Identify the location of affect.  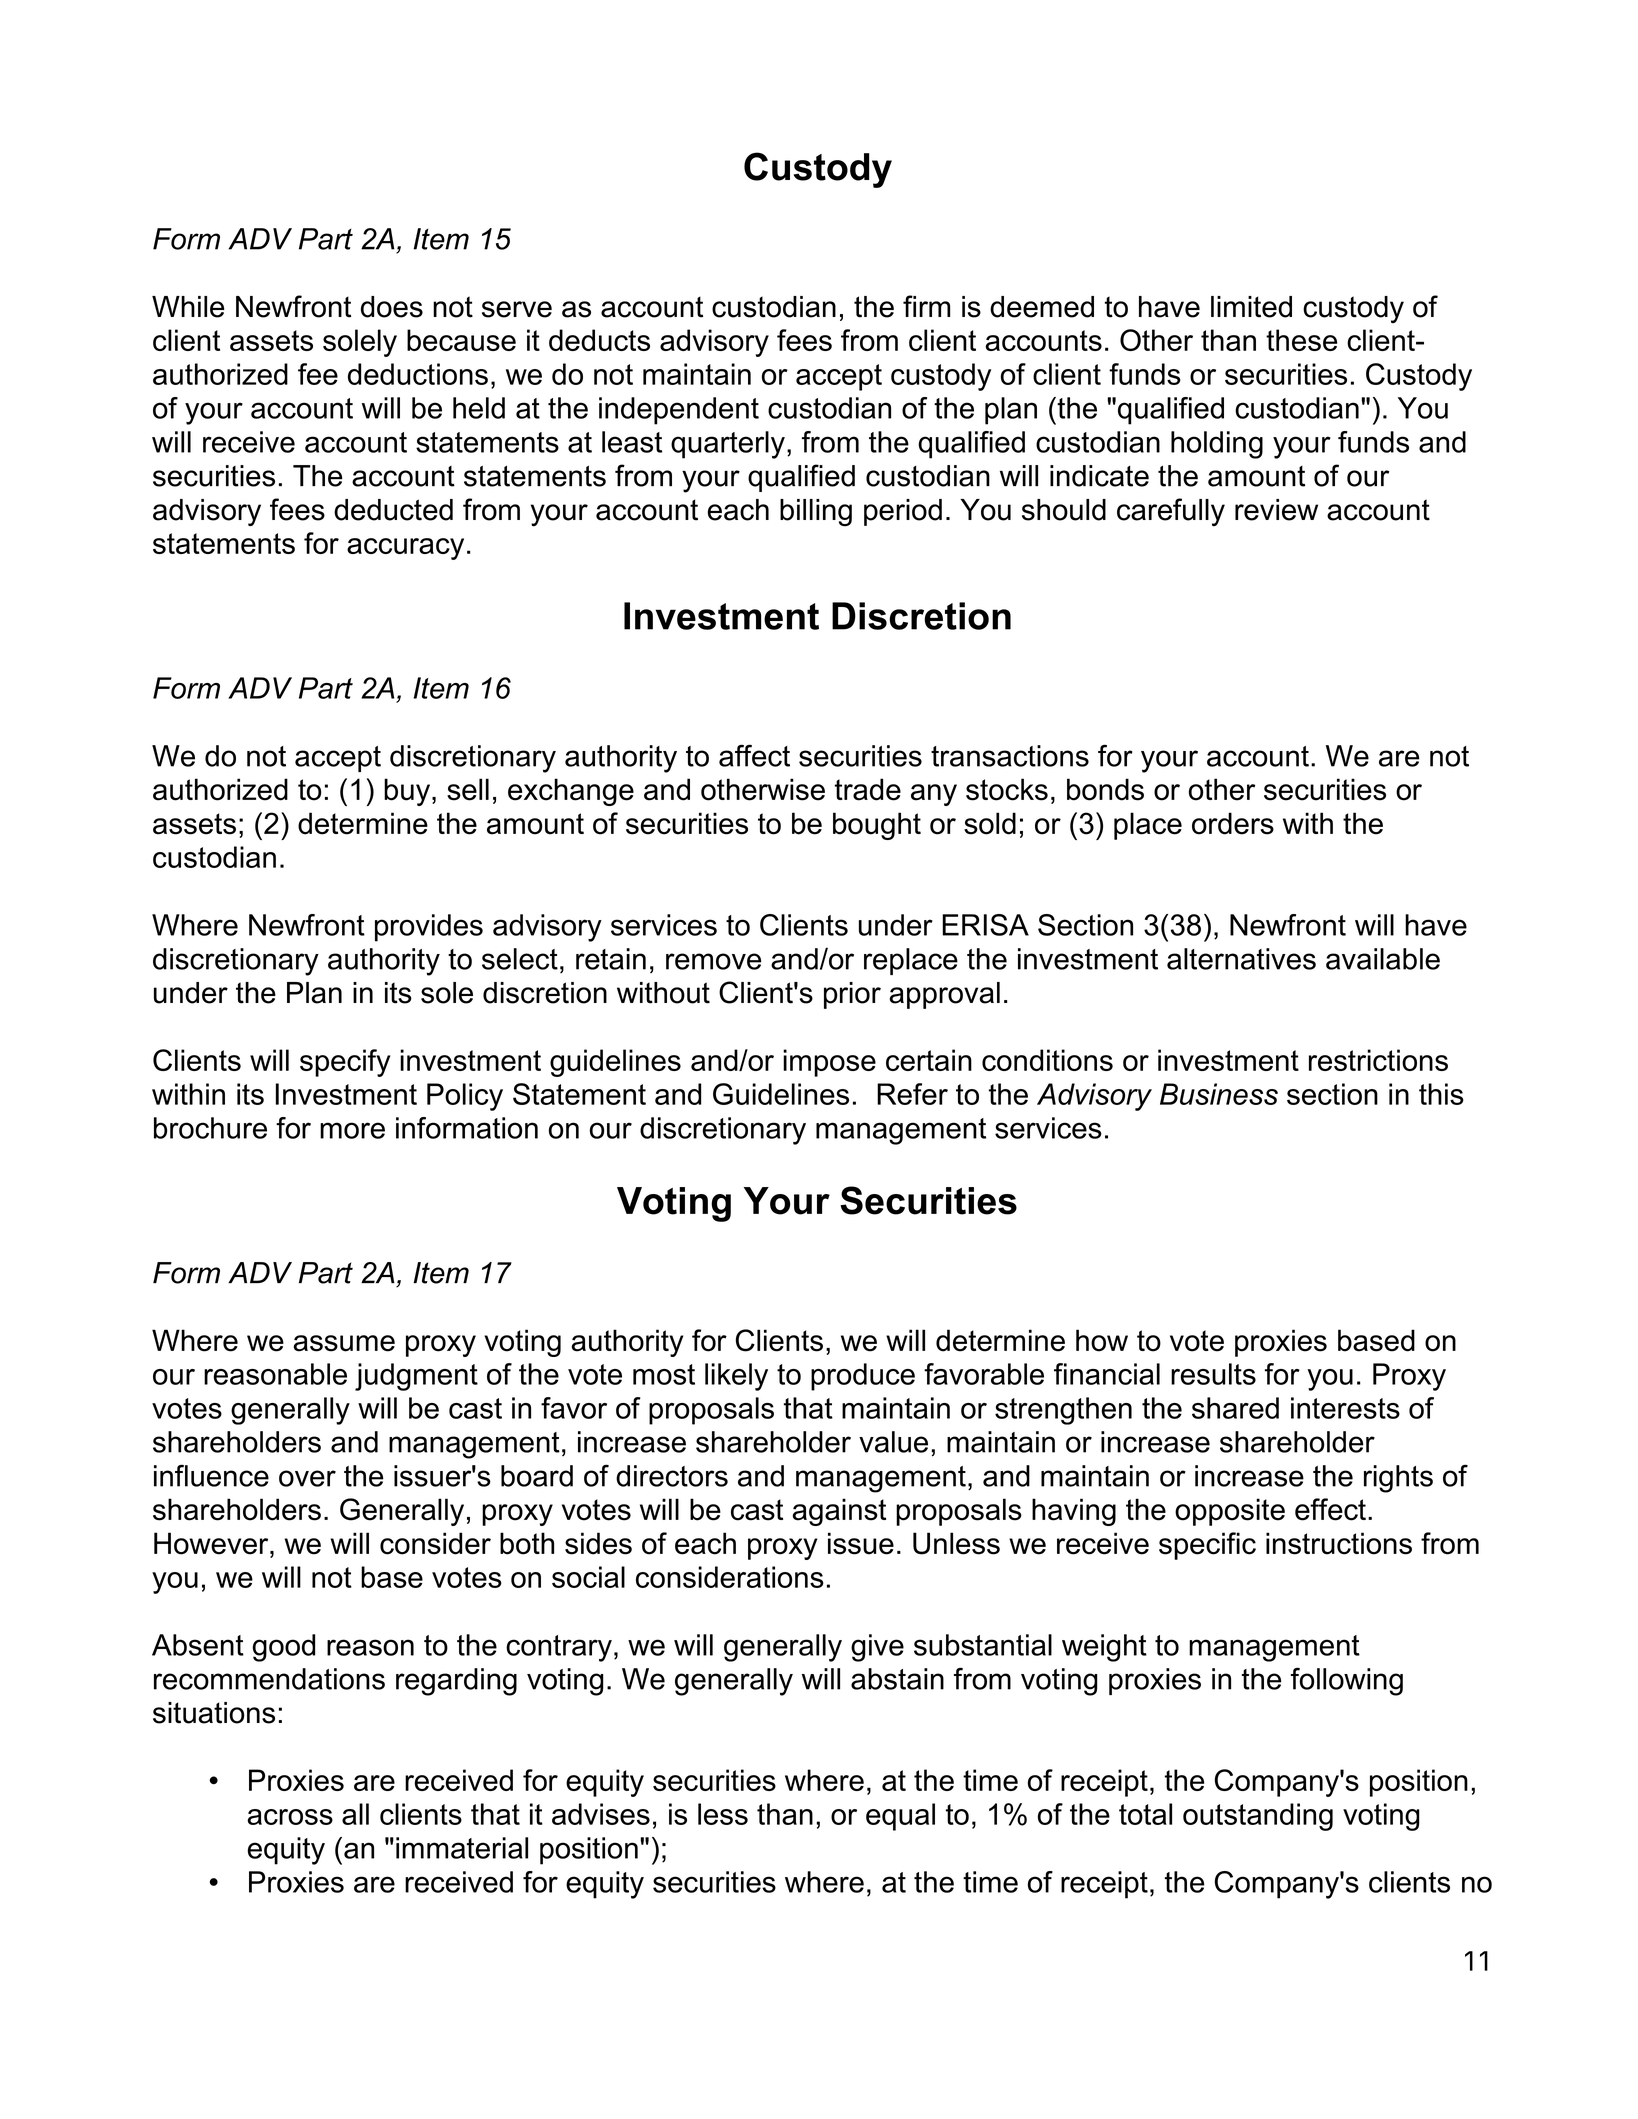
(754, 755).
